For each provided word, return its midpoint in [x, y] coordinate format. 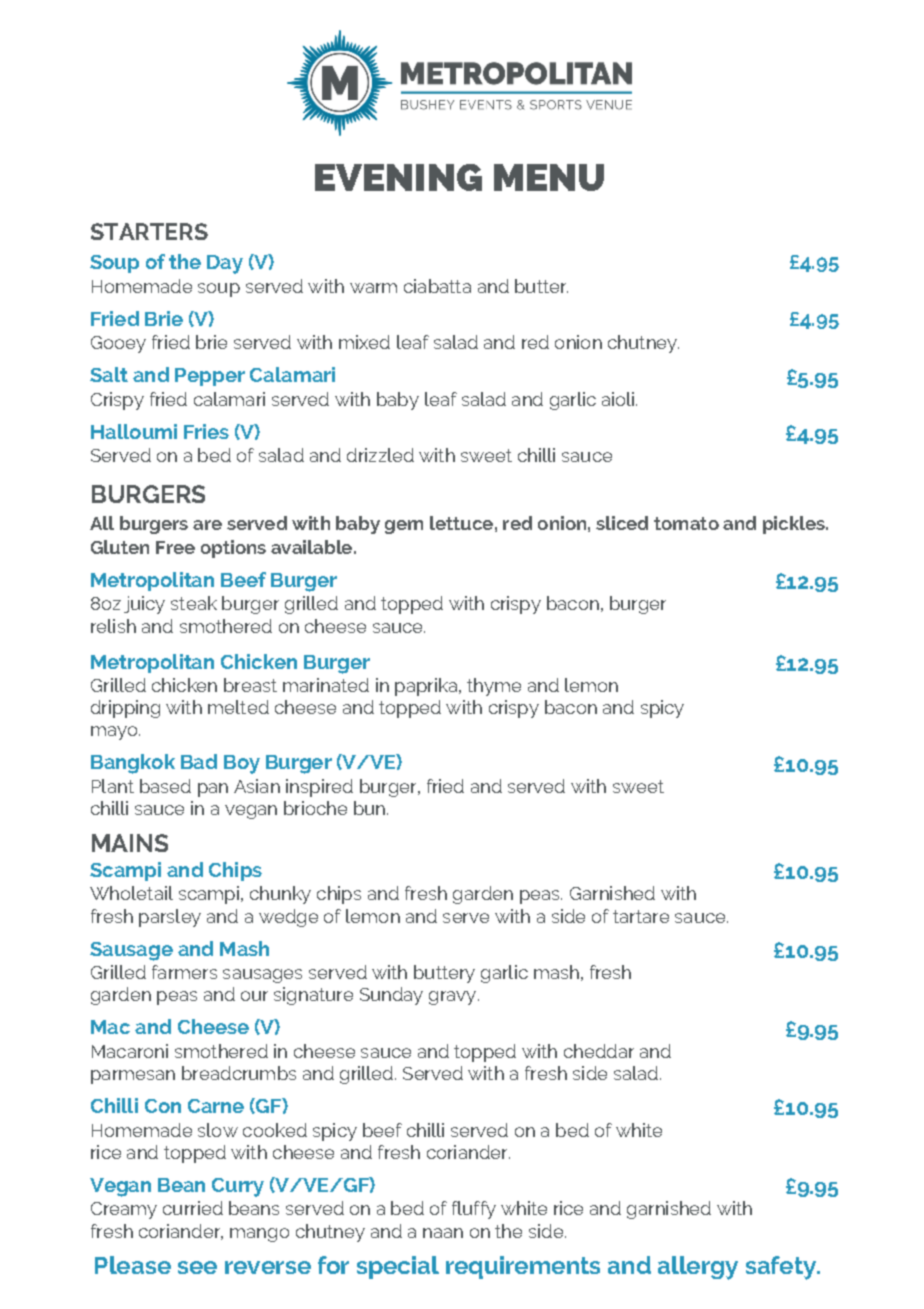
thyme [494, 687]
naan [443, 1233]
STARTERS [149, 231]
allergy [698, 1268]
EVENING [398, 177]
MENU [549, 177]
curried [193, 1208]
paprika [427, 687]
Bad [199, 761]
